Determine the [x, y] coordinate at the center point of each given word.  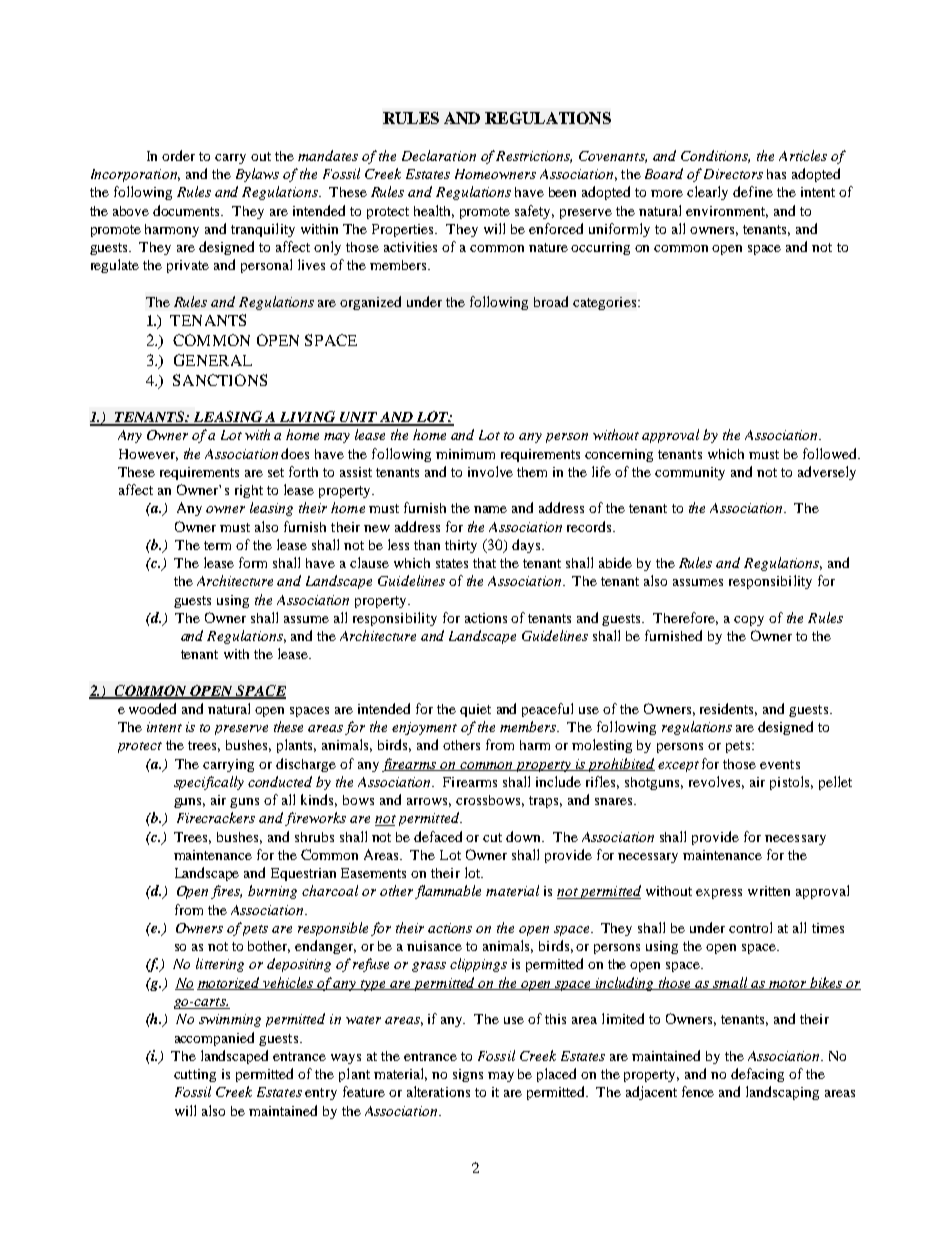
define [753, 191]
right [249, 491]
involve [490, 471]
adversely [827, 473]
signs [468, 1075]
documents [188, 210]
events [780, 764]
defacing [757, 1075]
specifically [209, 783]
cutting [195, 1075]
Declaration [439, 155]
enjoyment [424, 728]
